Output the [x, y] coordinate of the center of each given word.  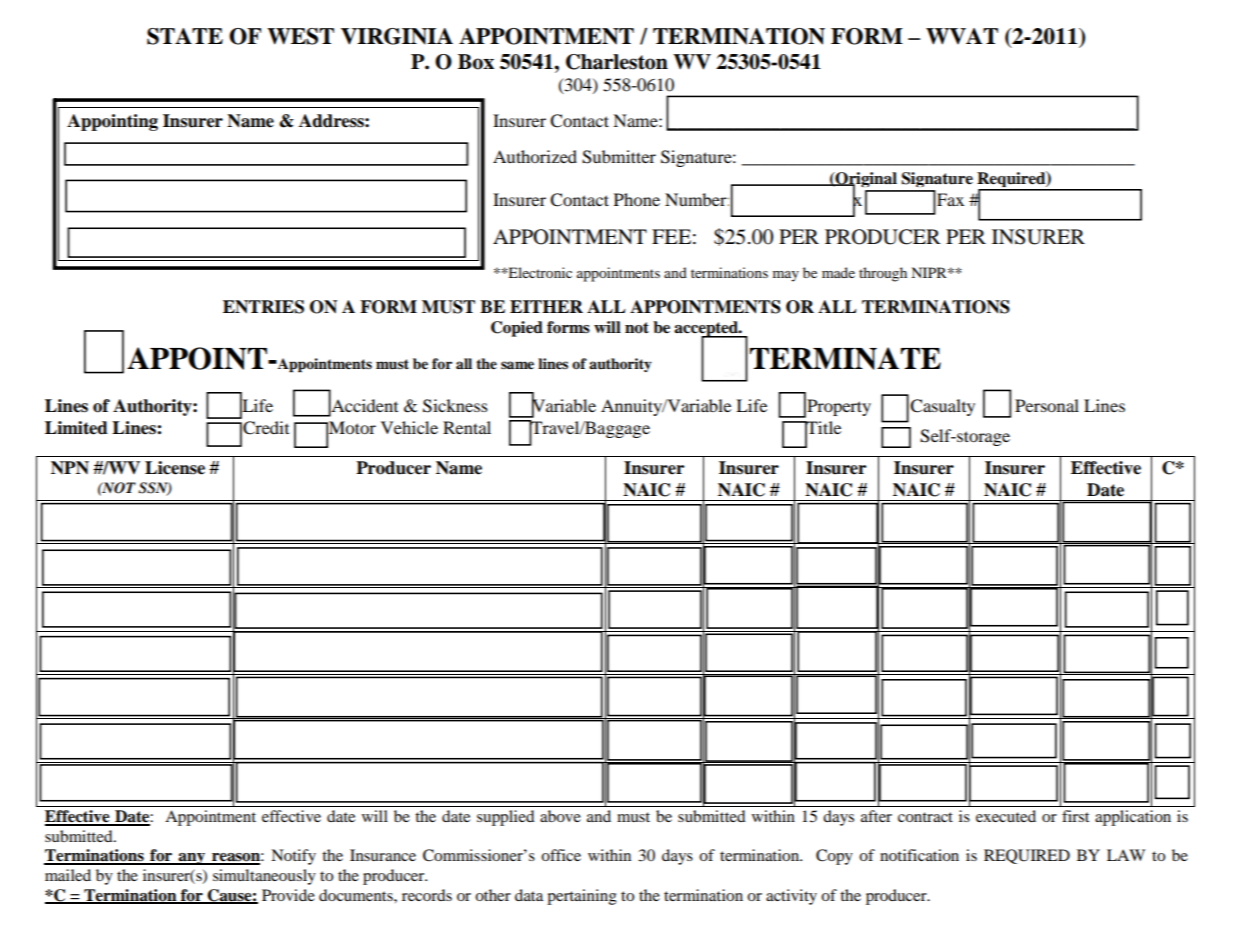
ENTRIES [263, 307]
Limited [76, 428]
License [175, 468]
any [192, 859]
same [517, 365]
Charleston [617, 62]
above [560, 816]
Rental [467, 427]
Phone [637, 199]
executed [1006, 816]
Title [822, 429]
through [883, 274]
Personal [1047, 405]
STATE [185, 36]
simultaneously [264, 877]
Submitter [619, 157]
